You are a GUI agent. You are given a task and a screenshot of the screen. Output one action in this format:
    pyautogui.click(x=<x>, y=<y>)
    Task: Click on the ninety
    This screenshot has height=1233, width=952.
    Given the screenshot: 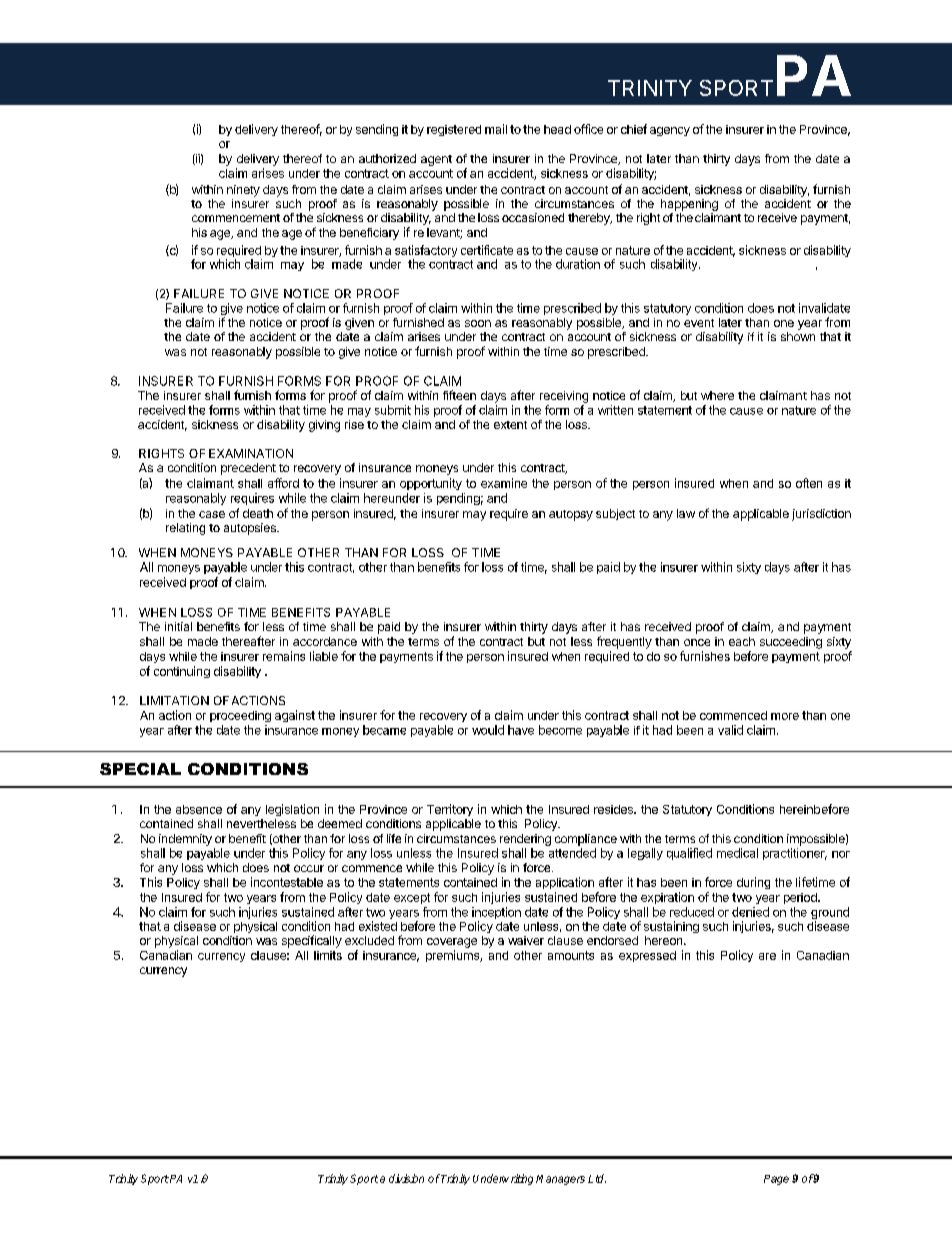 What is the action you would take?
    pyautogui.click(x=243, y=191)
